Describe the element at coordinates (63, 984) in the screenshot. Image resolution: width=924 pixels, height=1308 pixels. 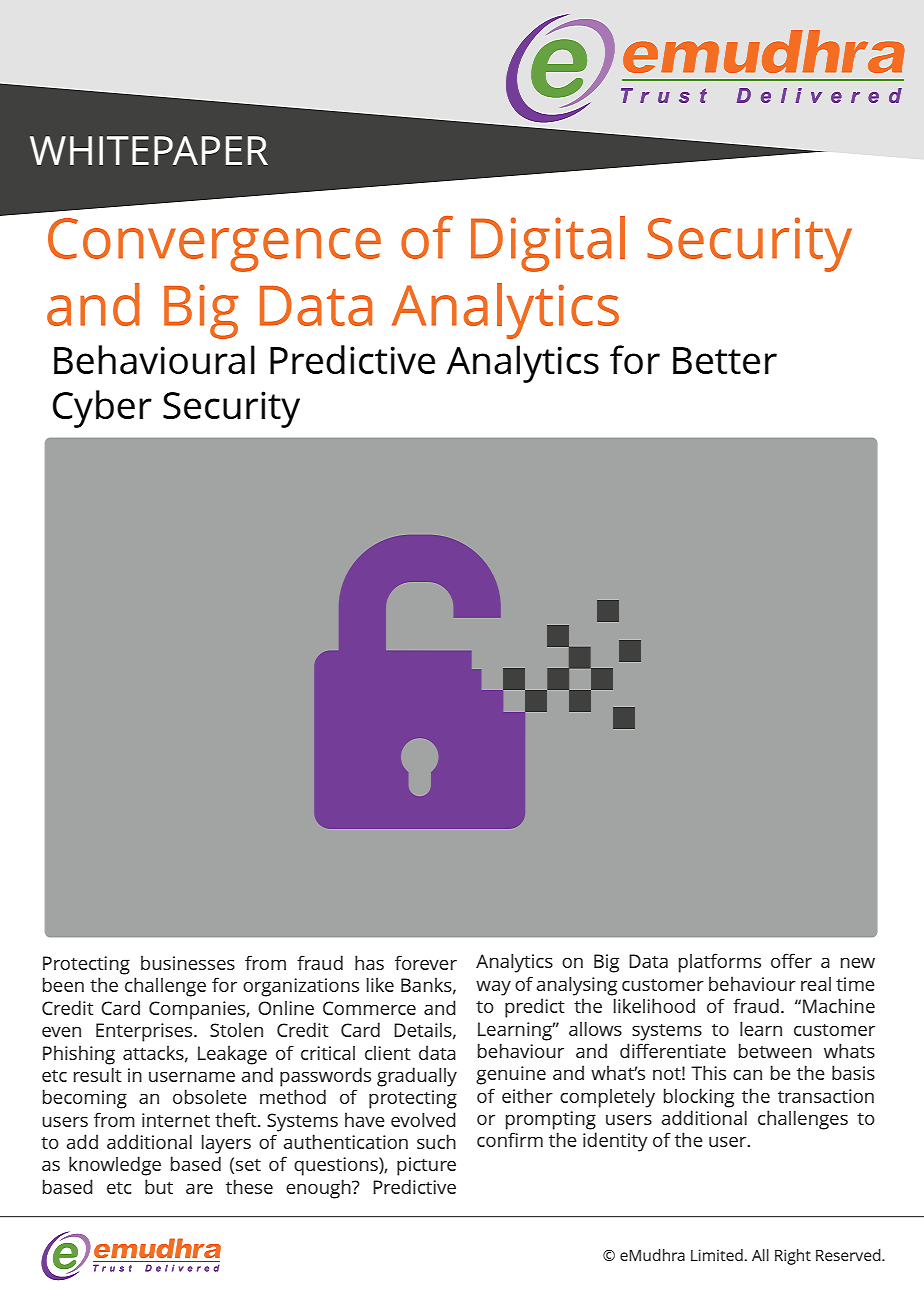
I see `been` at that location.
